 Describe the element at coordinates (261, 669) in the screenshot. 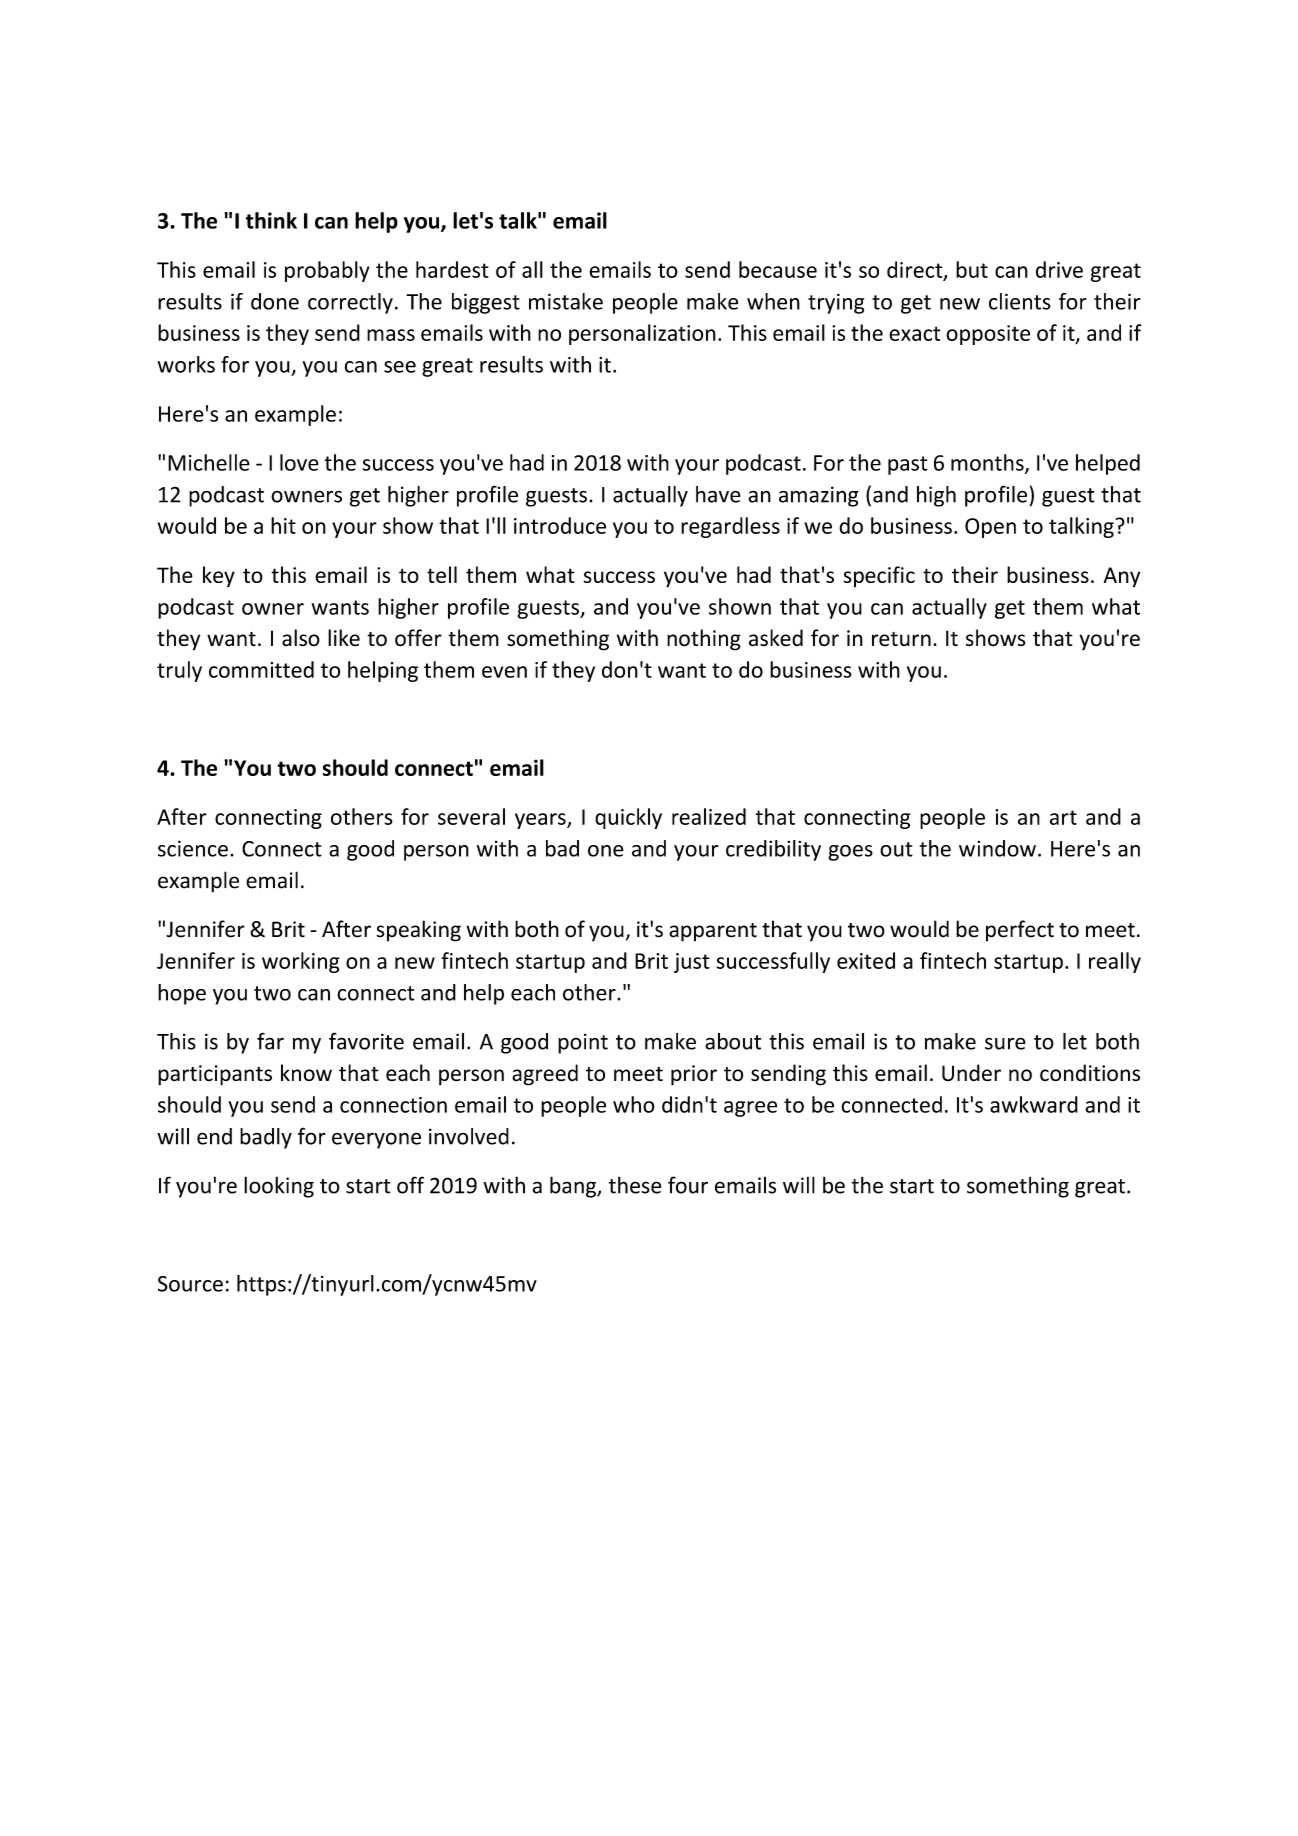

I see `committed` at that location.
